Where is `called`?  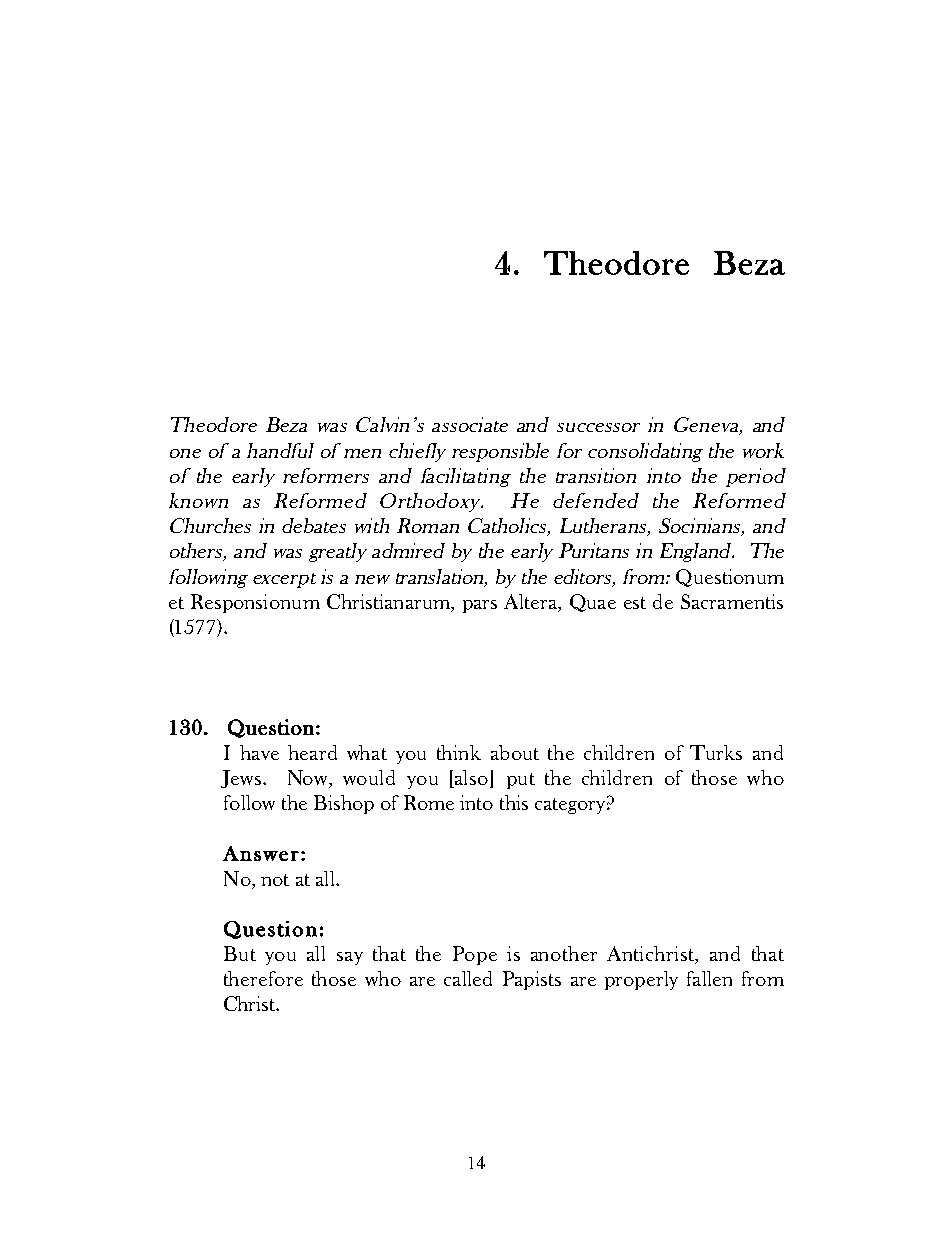 called is located at coordinates (468, 978).
